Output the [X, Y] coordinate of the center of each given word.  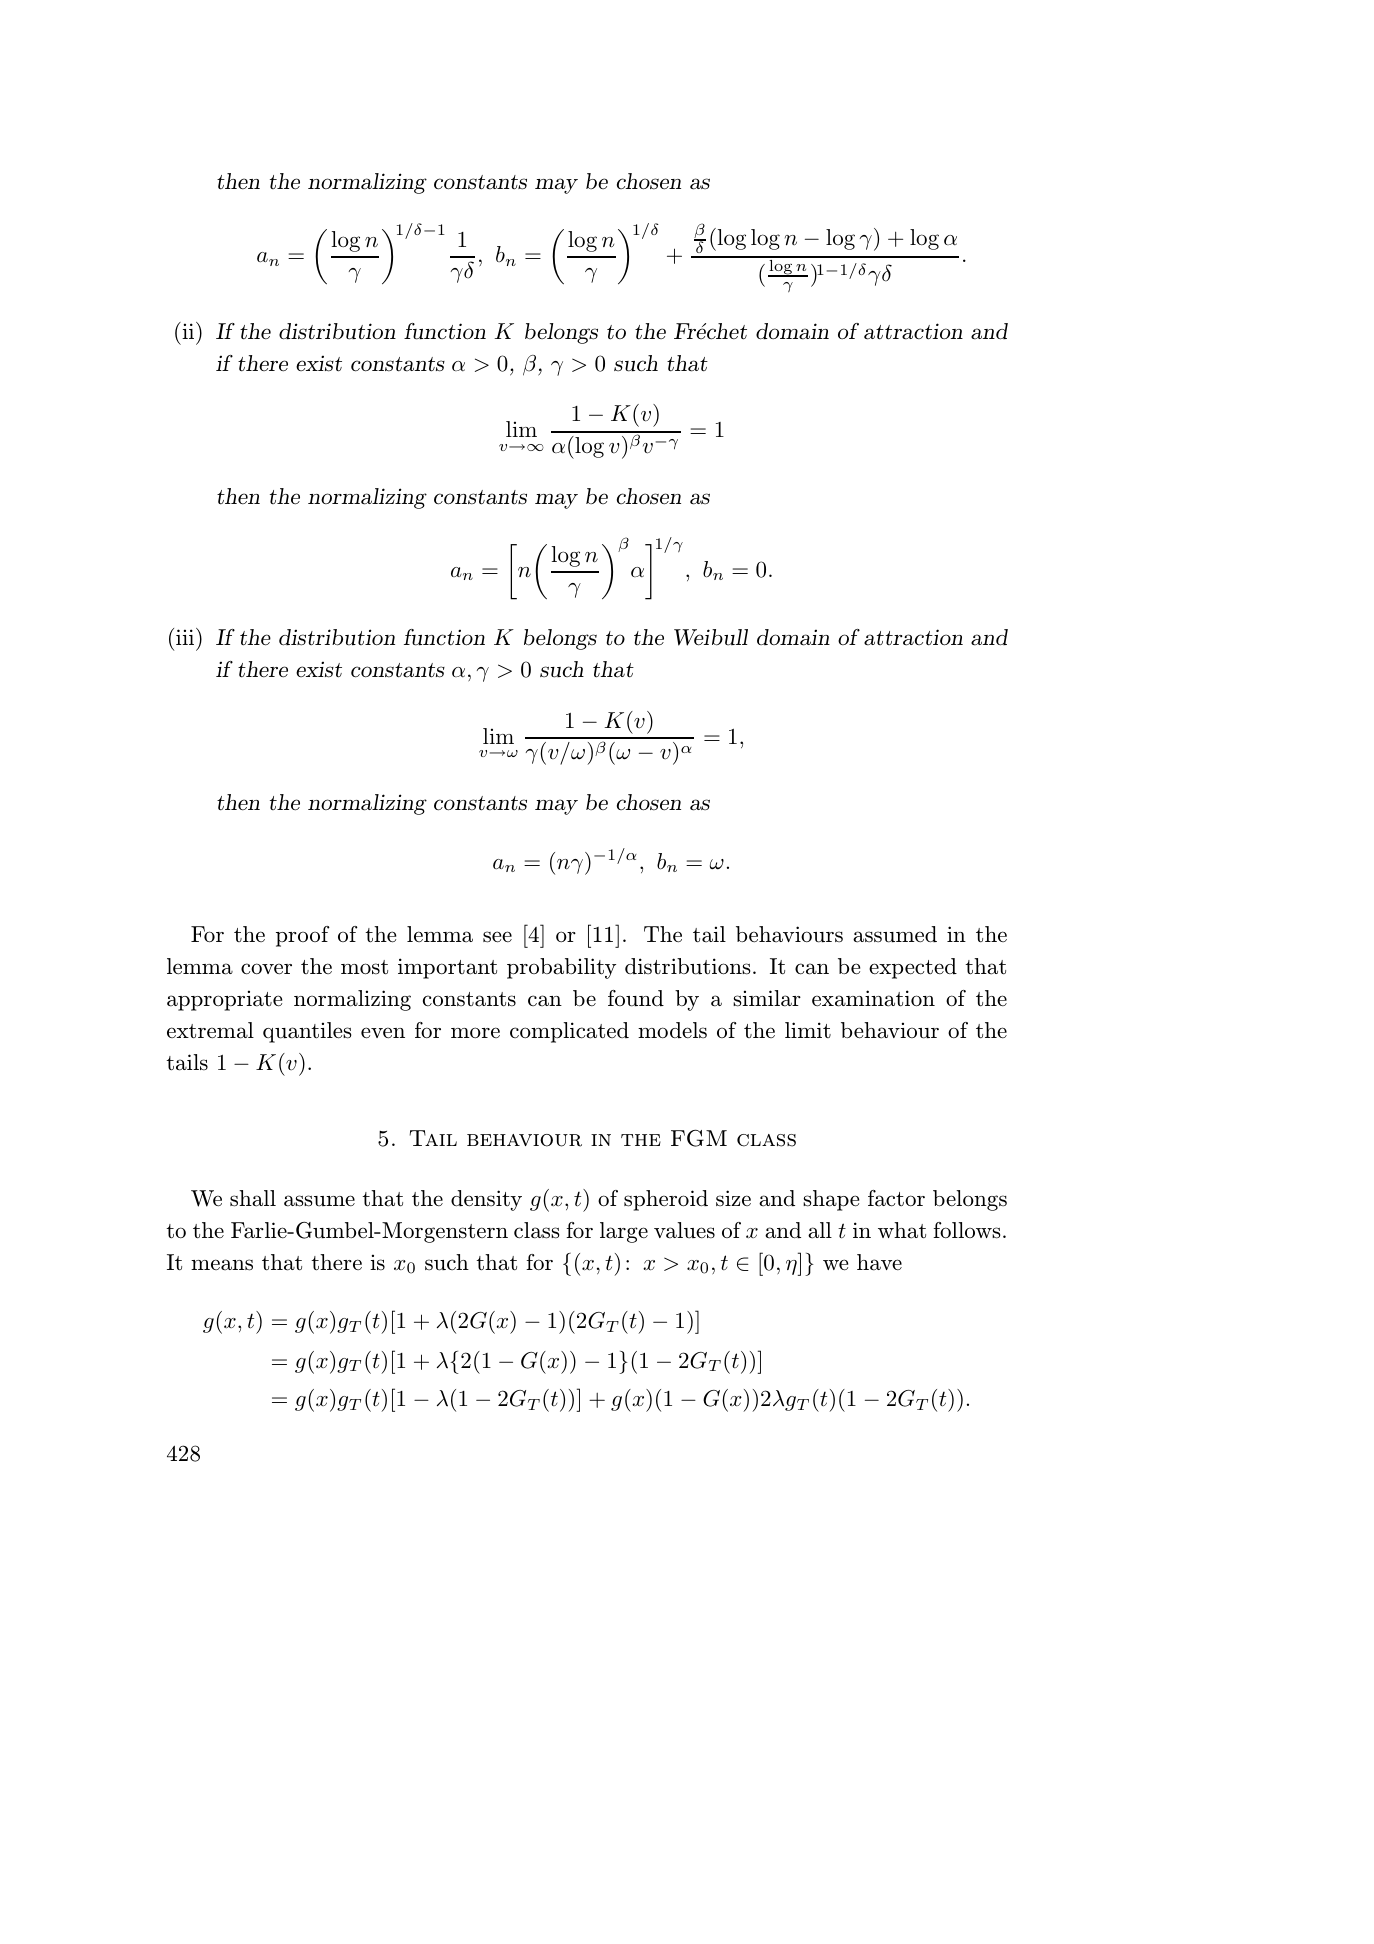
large [624, 1232]
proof [303, 936]
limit [808, 1030]
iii [186, 636]
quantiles [307, 1032]
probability [561, 968]
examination [873, 998]
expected [913, 968]
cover [266, 969]
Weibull [711, 637]
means [222, 1265]
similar [767, 998]
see [497, 937]
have [879, 1262]
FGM [699, 1138]
